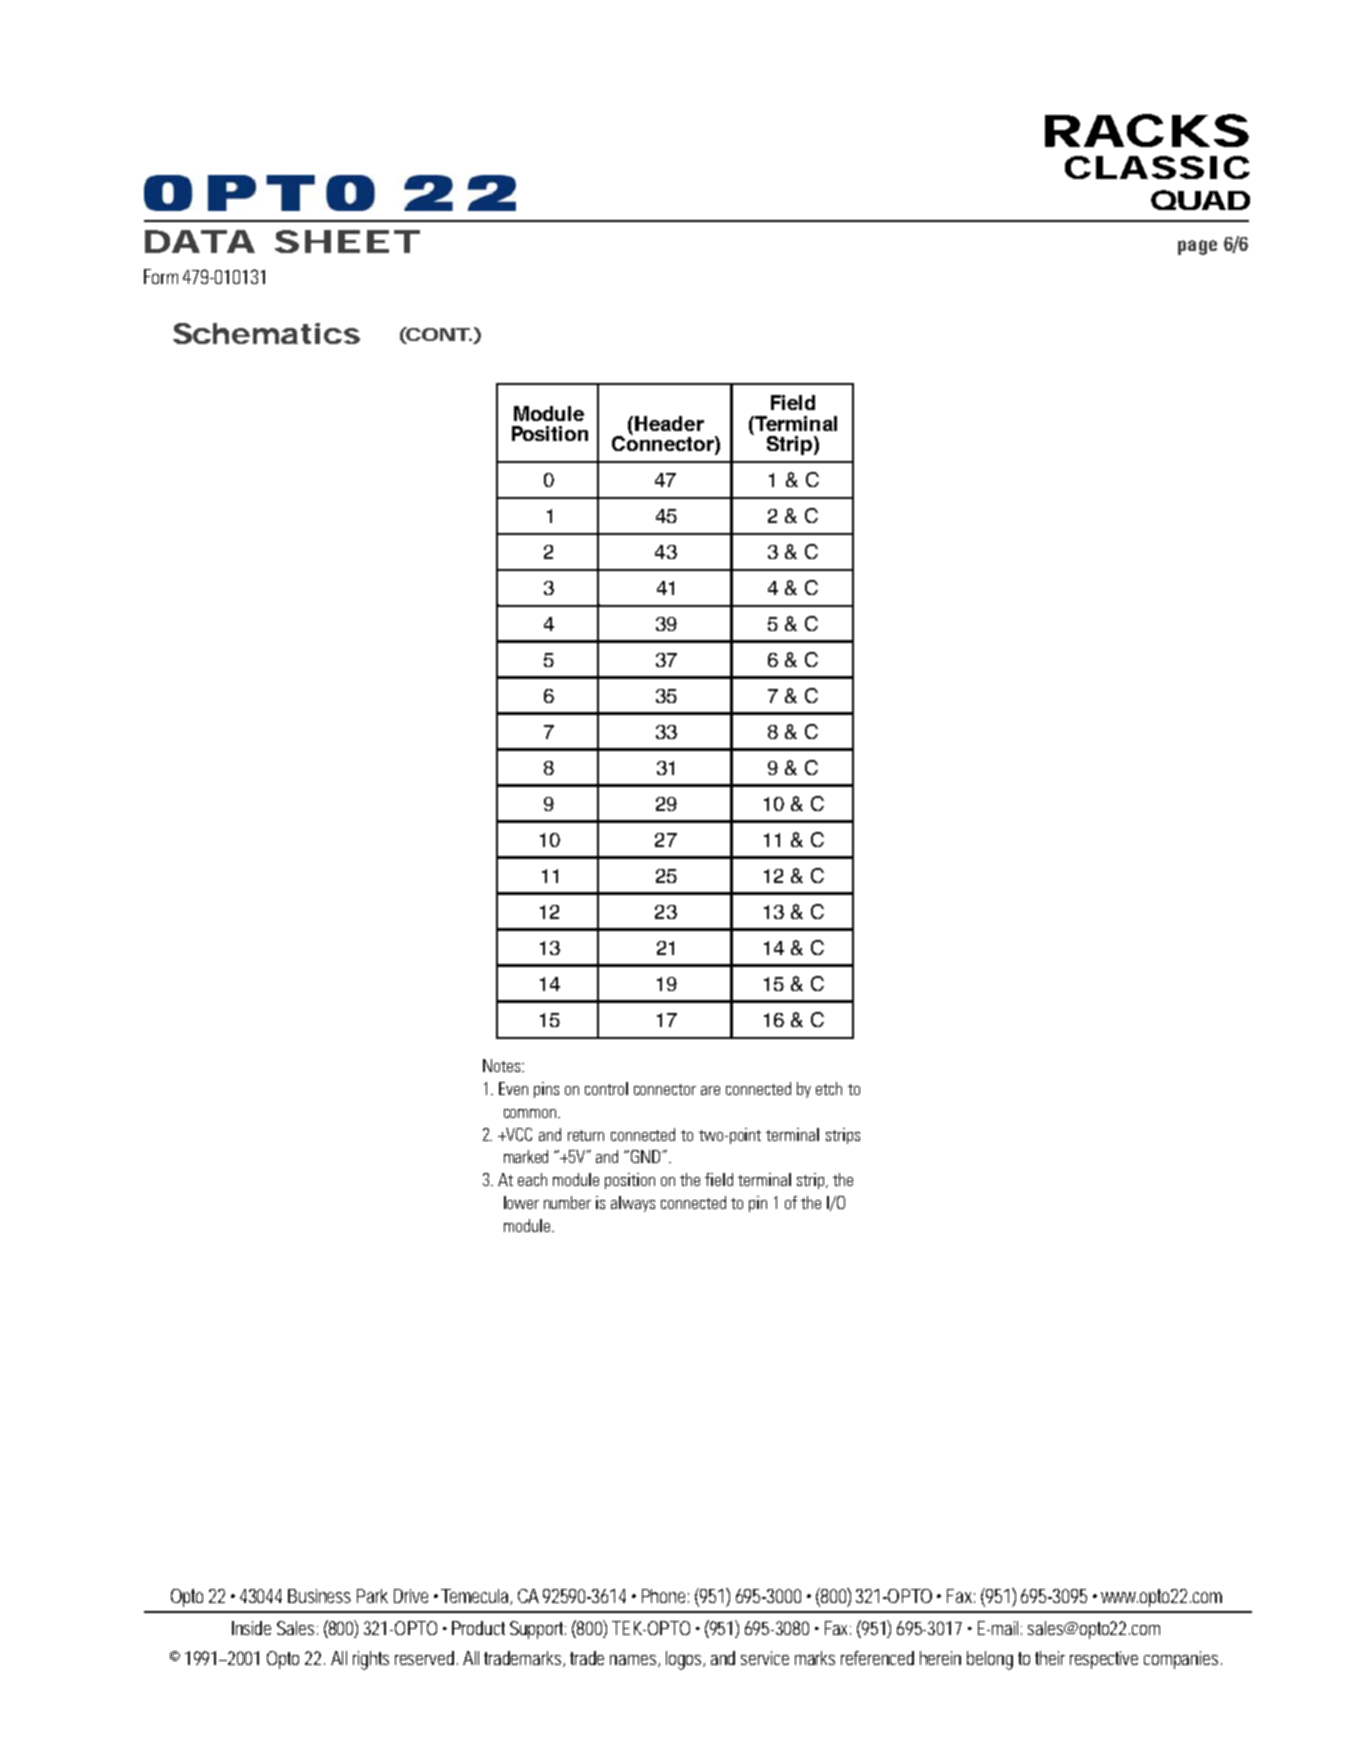 This image has width=1352, height=1750. I want to click on Phone, so click(665, 1596).
